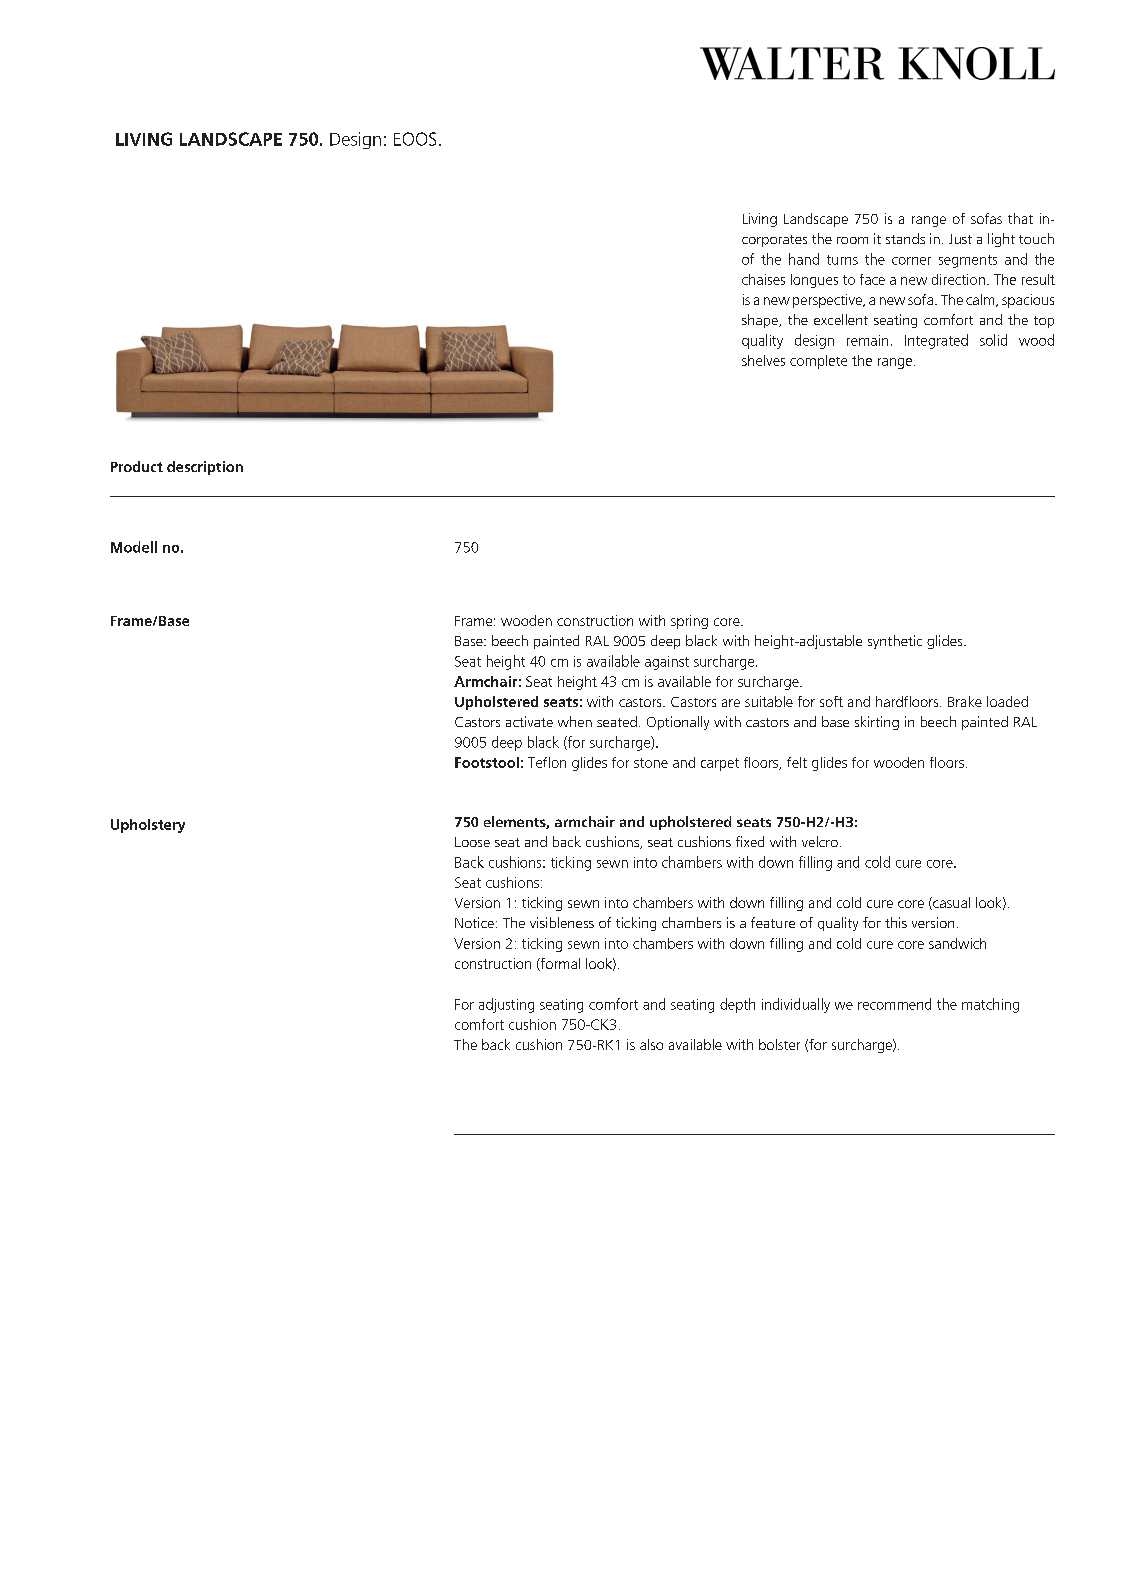 The image size is (1128, 1582). Describe the element at coordinates (779, 1044) in the page. I see `bolster` at that location.
